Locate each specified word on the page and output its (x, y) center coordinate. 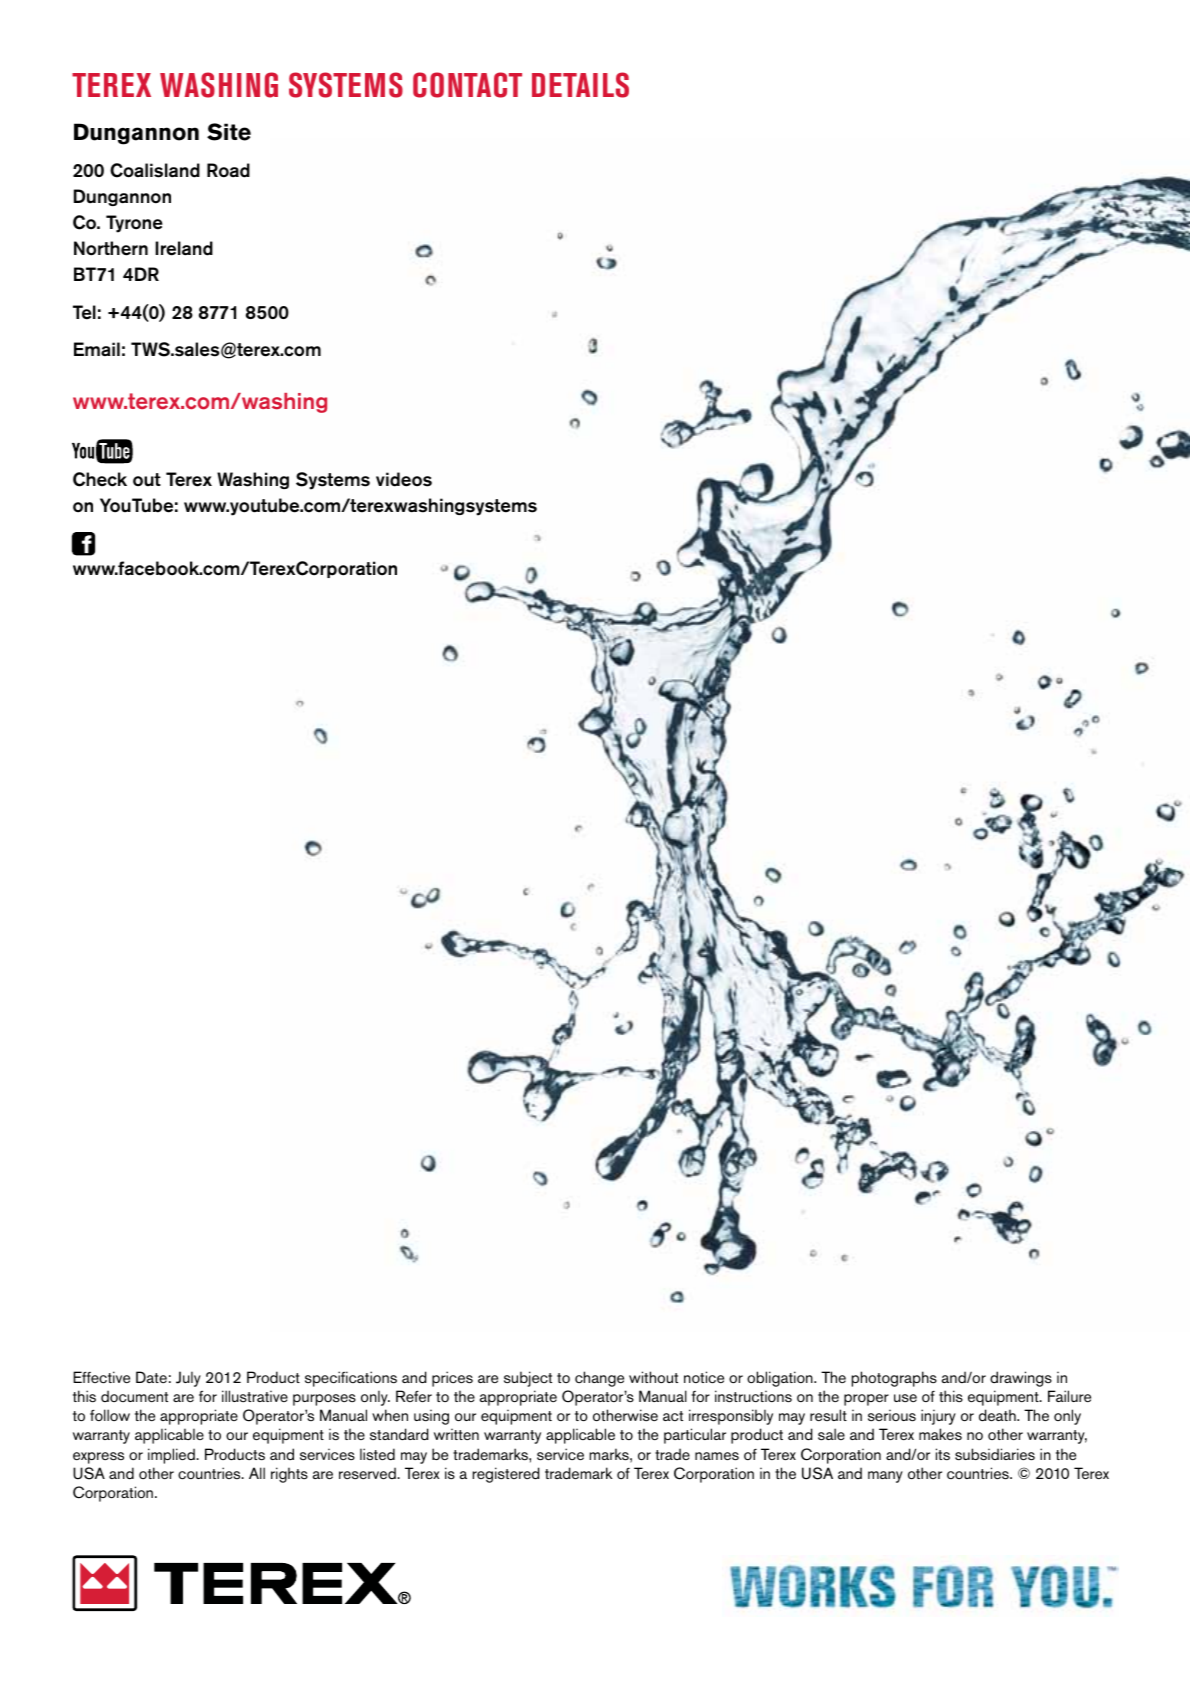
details (580, 85)
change (599, 1379)
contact (467, 85)
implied (172, 1456)
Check (100, 479)
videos (404, 479)
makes (940, 1434)
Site (229, 132)
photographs (894, 1379)
